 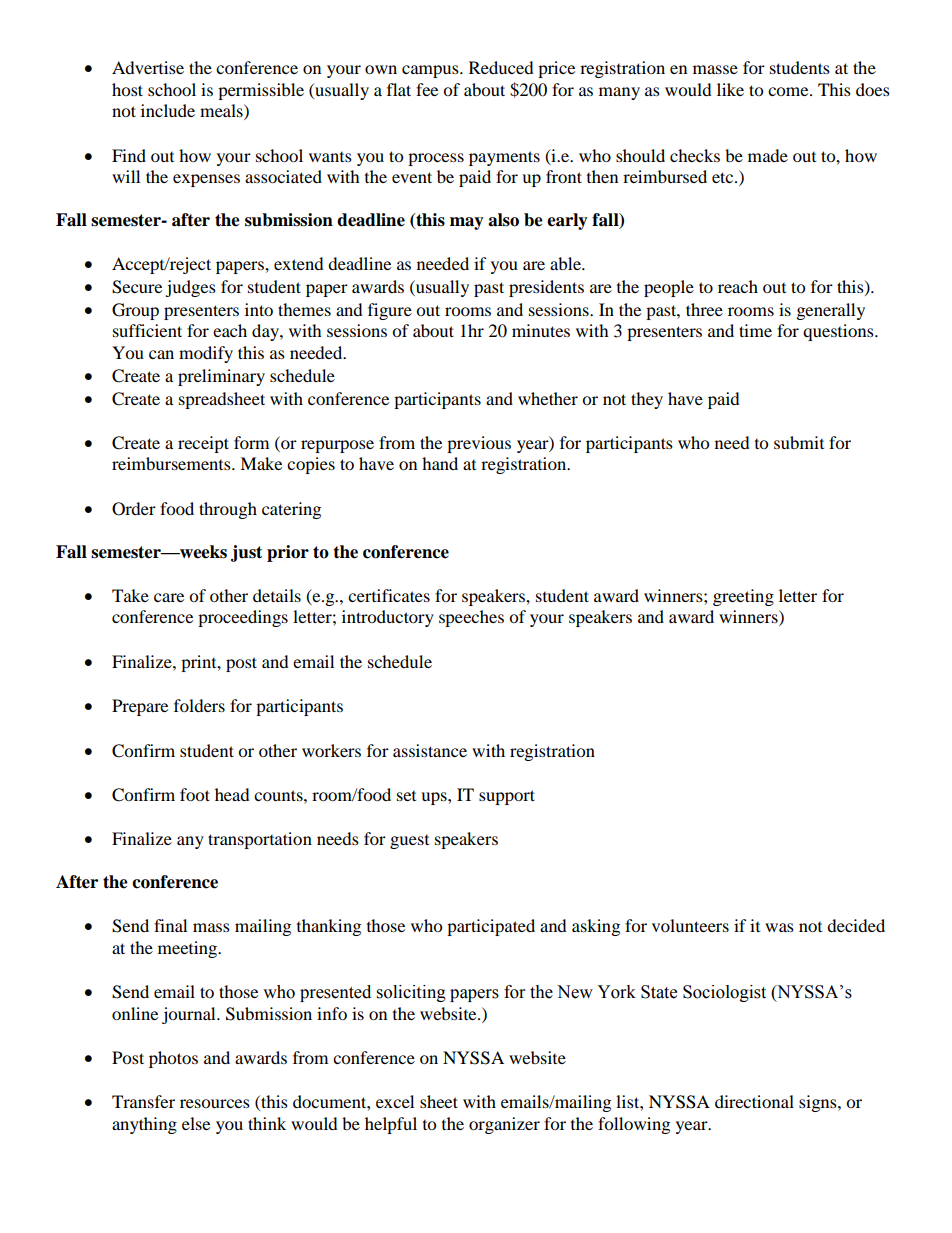 What do you see at coordinates (215, 1103) in the page?
I see `resources` at bounding box center [215, 1103].
